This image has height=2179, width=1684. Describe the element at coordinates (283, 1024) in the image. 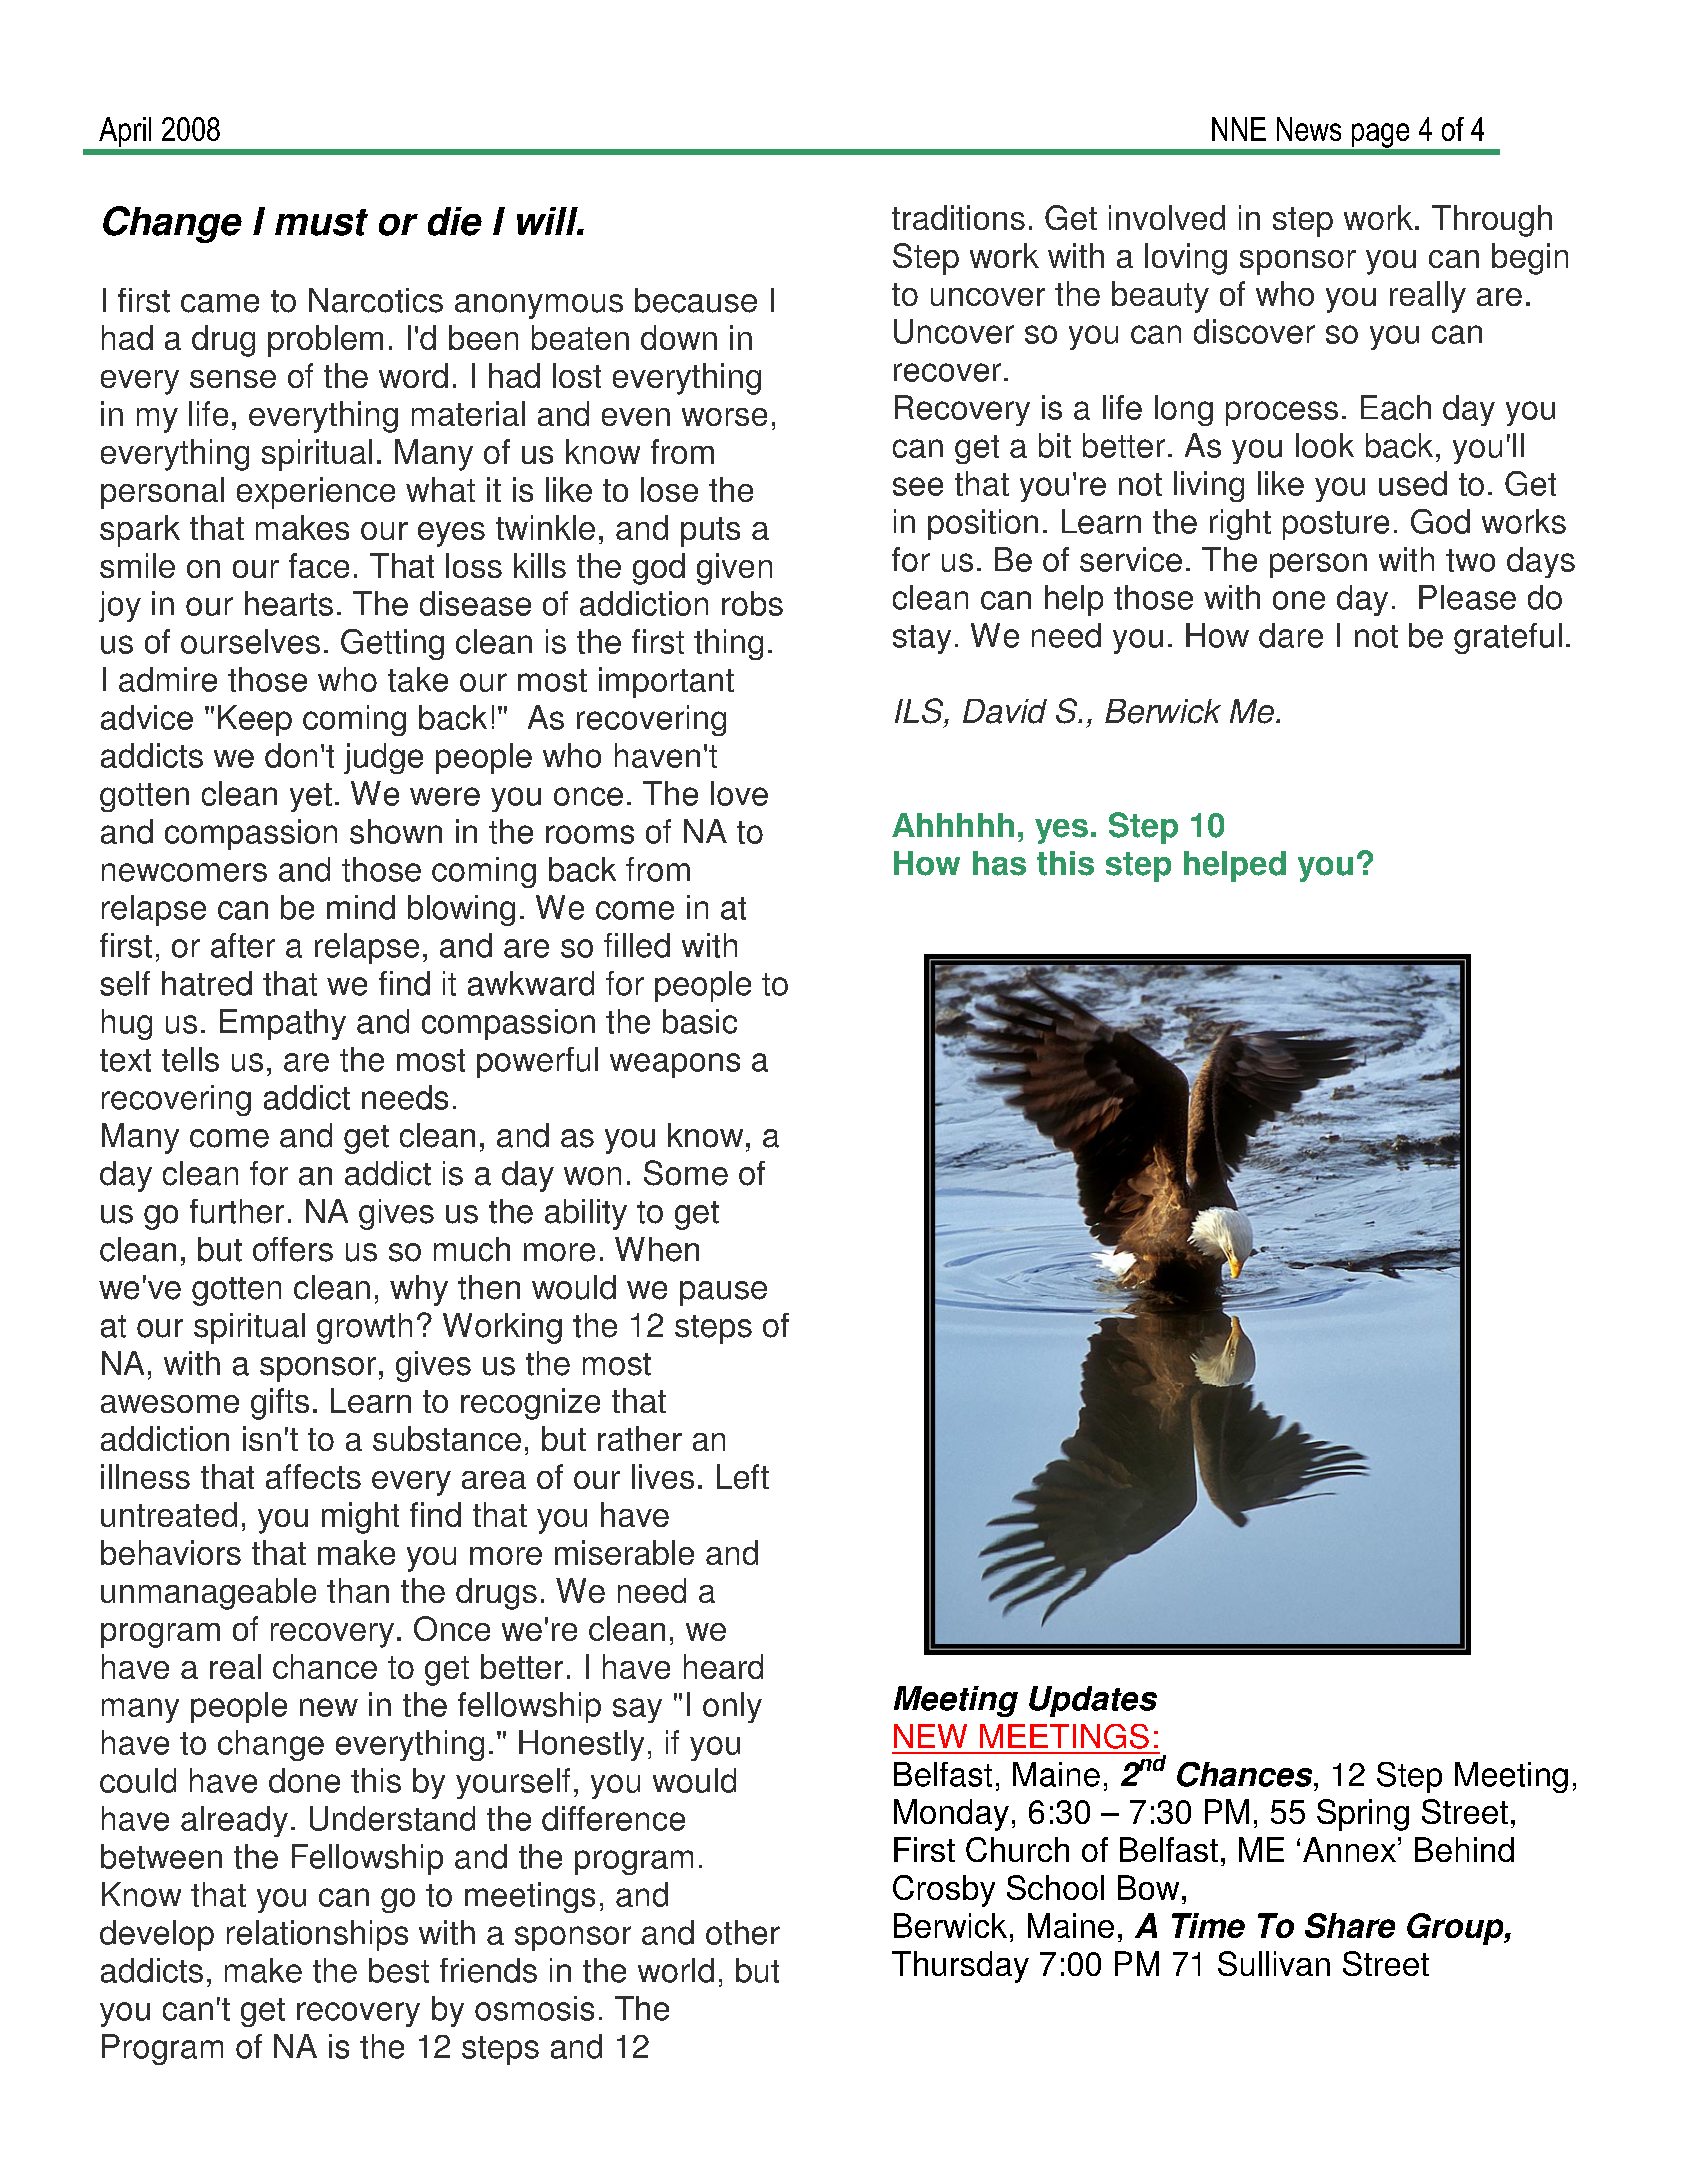

I see `Empathy` at that location.
